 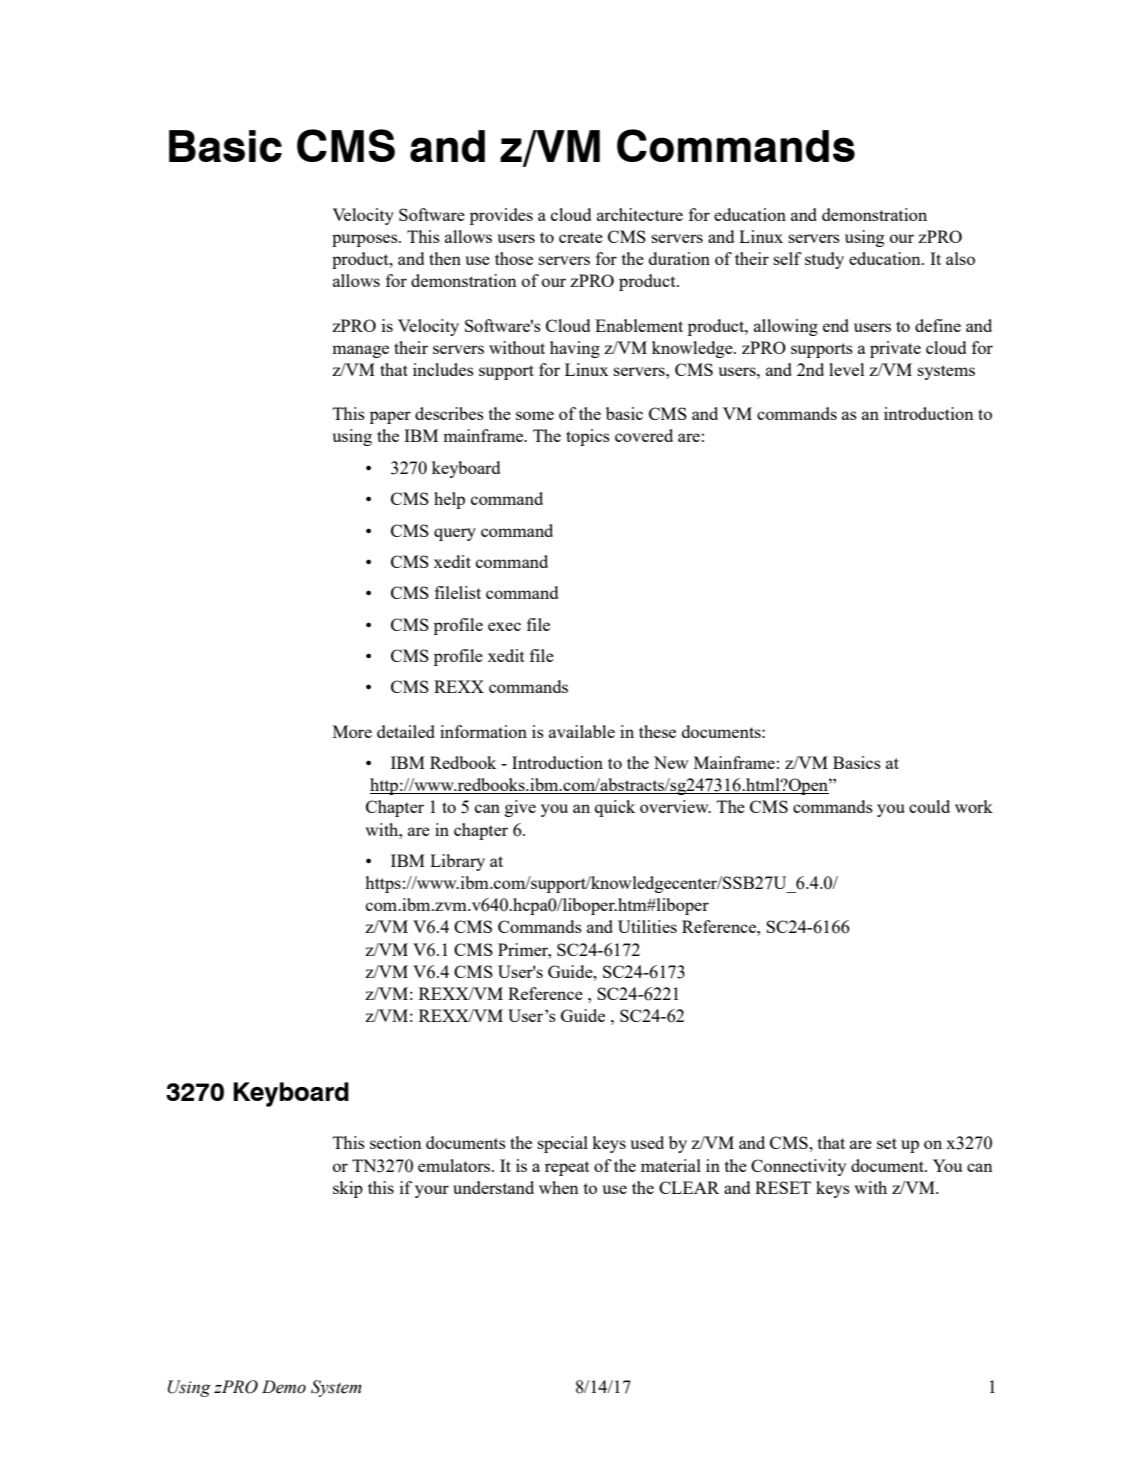 What do you see at coordinates (960, 258) in the page?
I see `also` at bounding box center [960, 258].
